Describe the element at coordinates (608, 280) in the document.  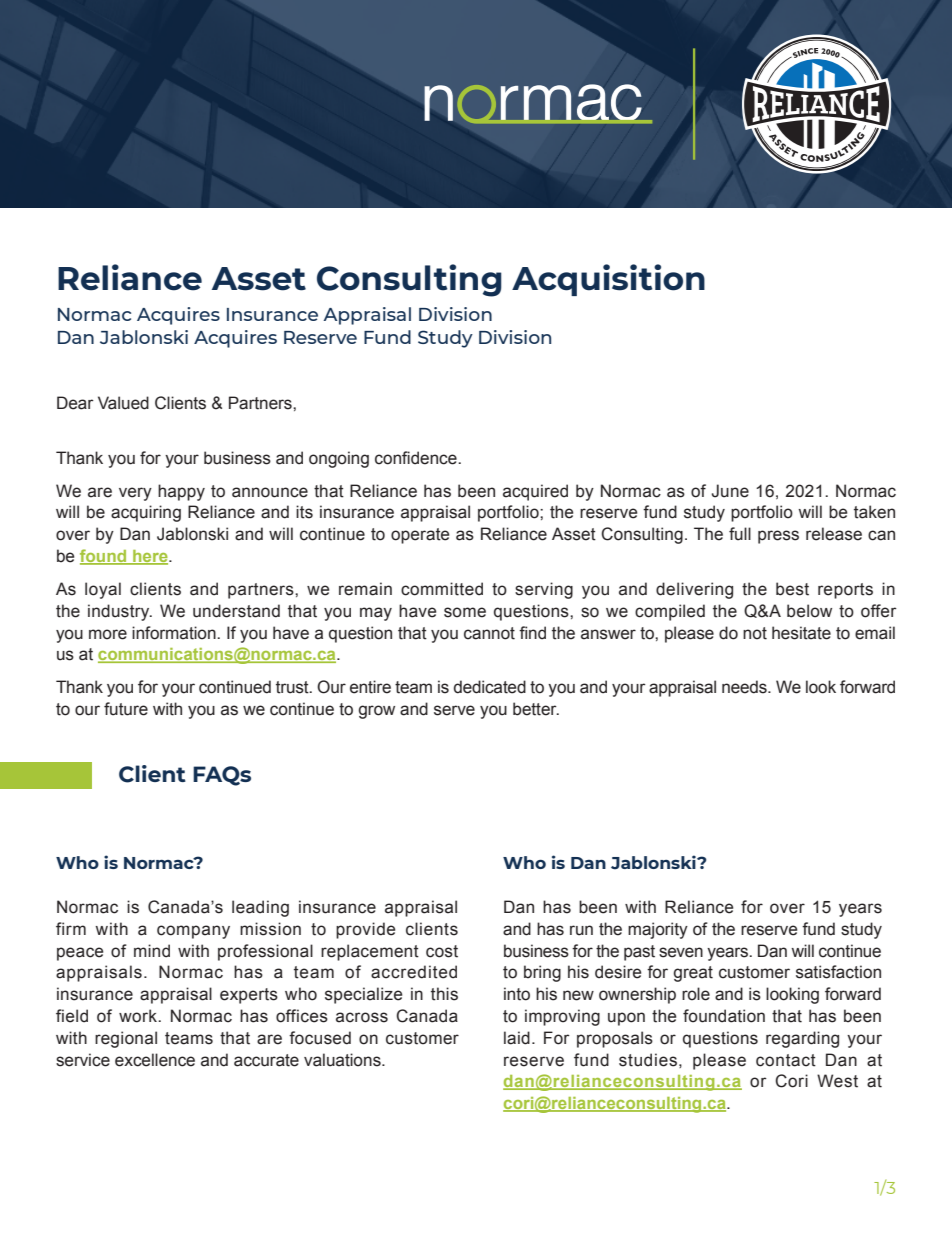
I see `Acquisition` at that location.
